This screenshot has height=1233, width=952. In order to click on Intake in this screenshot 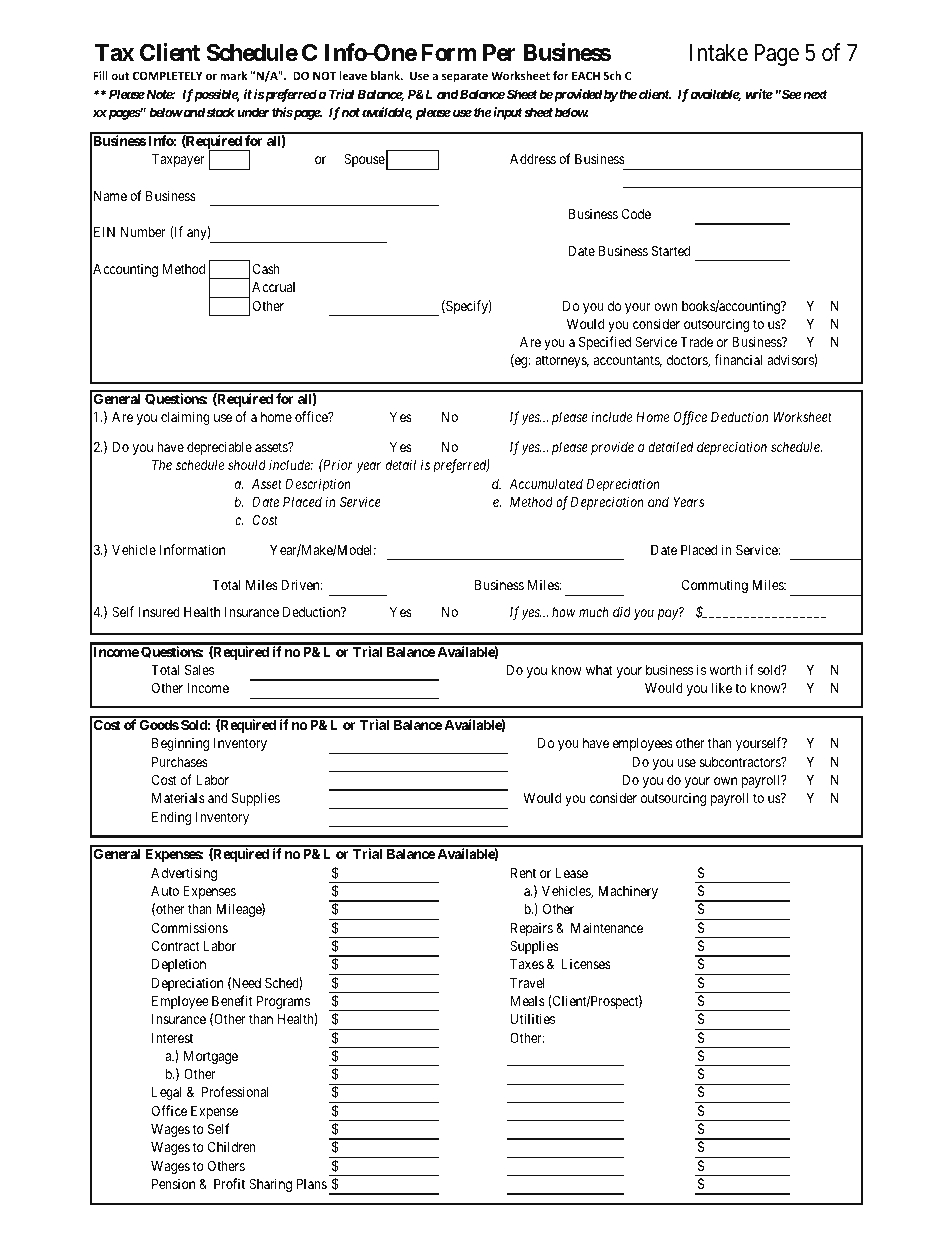, I will do `click(719, 53)`.
